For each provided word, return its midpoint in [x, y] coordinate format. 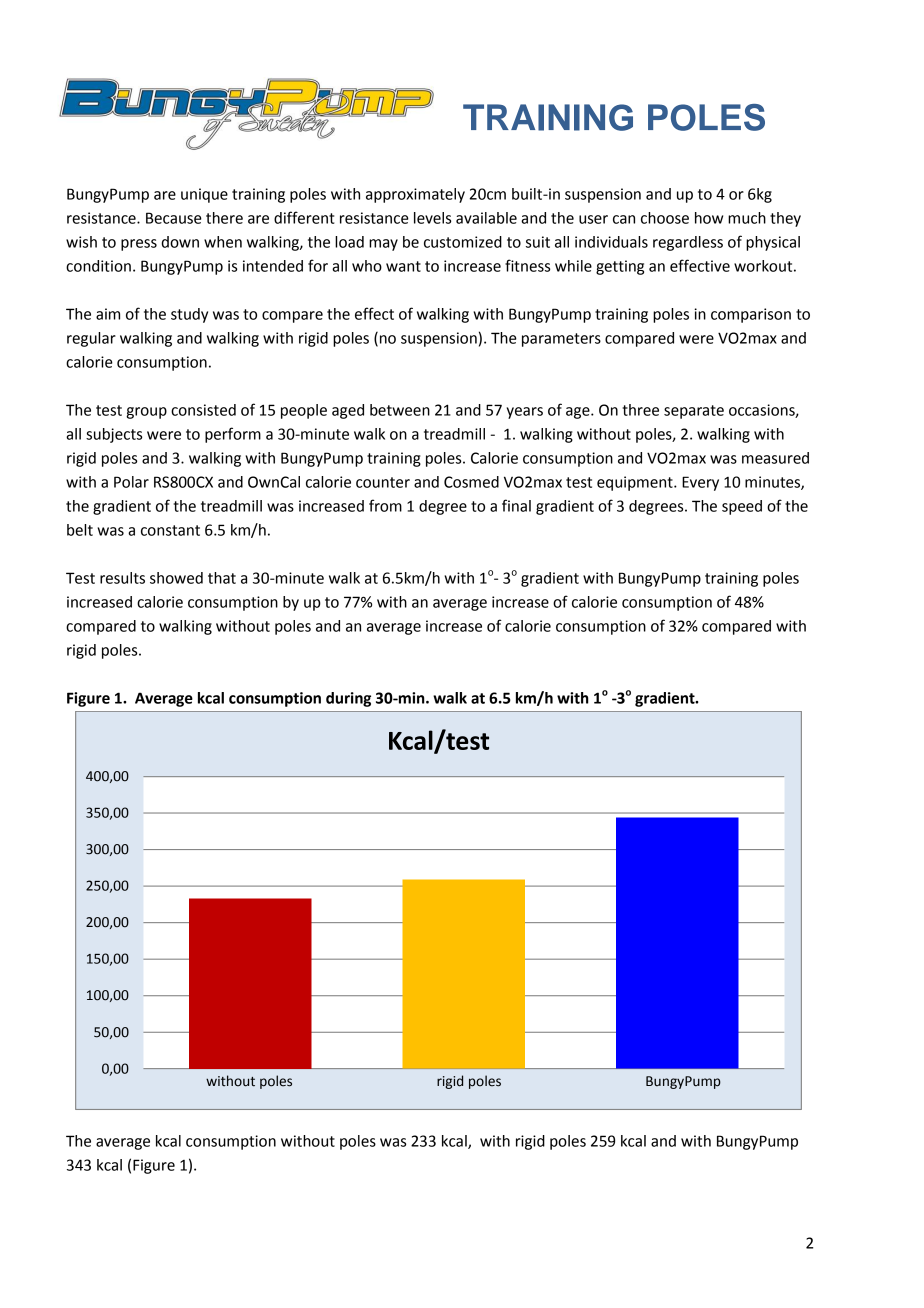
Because [174, 218]
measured [775, 458]
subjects [114, 435]
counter [383, 482]
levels [432, 218]
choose [665, 218]
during [348, 699]
